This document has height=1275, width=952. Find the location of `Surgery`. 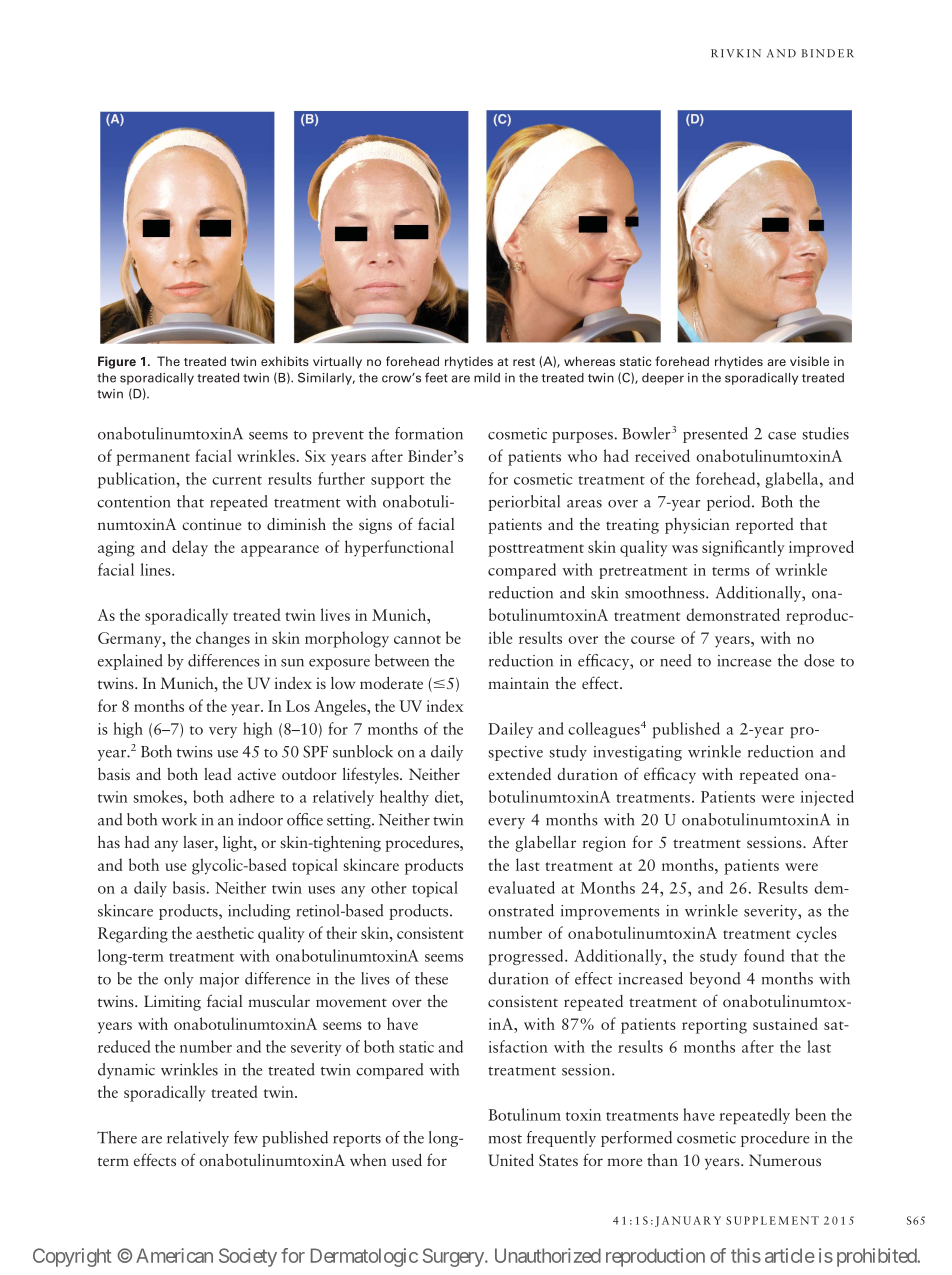

Surgery is located at coordinates (453, 1257).
